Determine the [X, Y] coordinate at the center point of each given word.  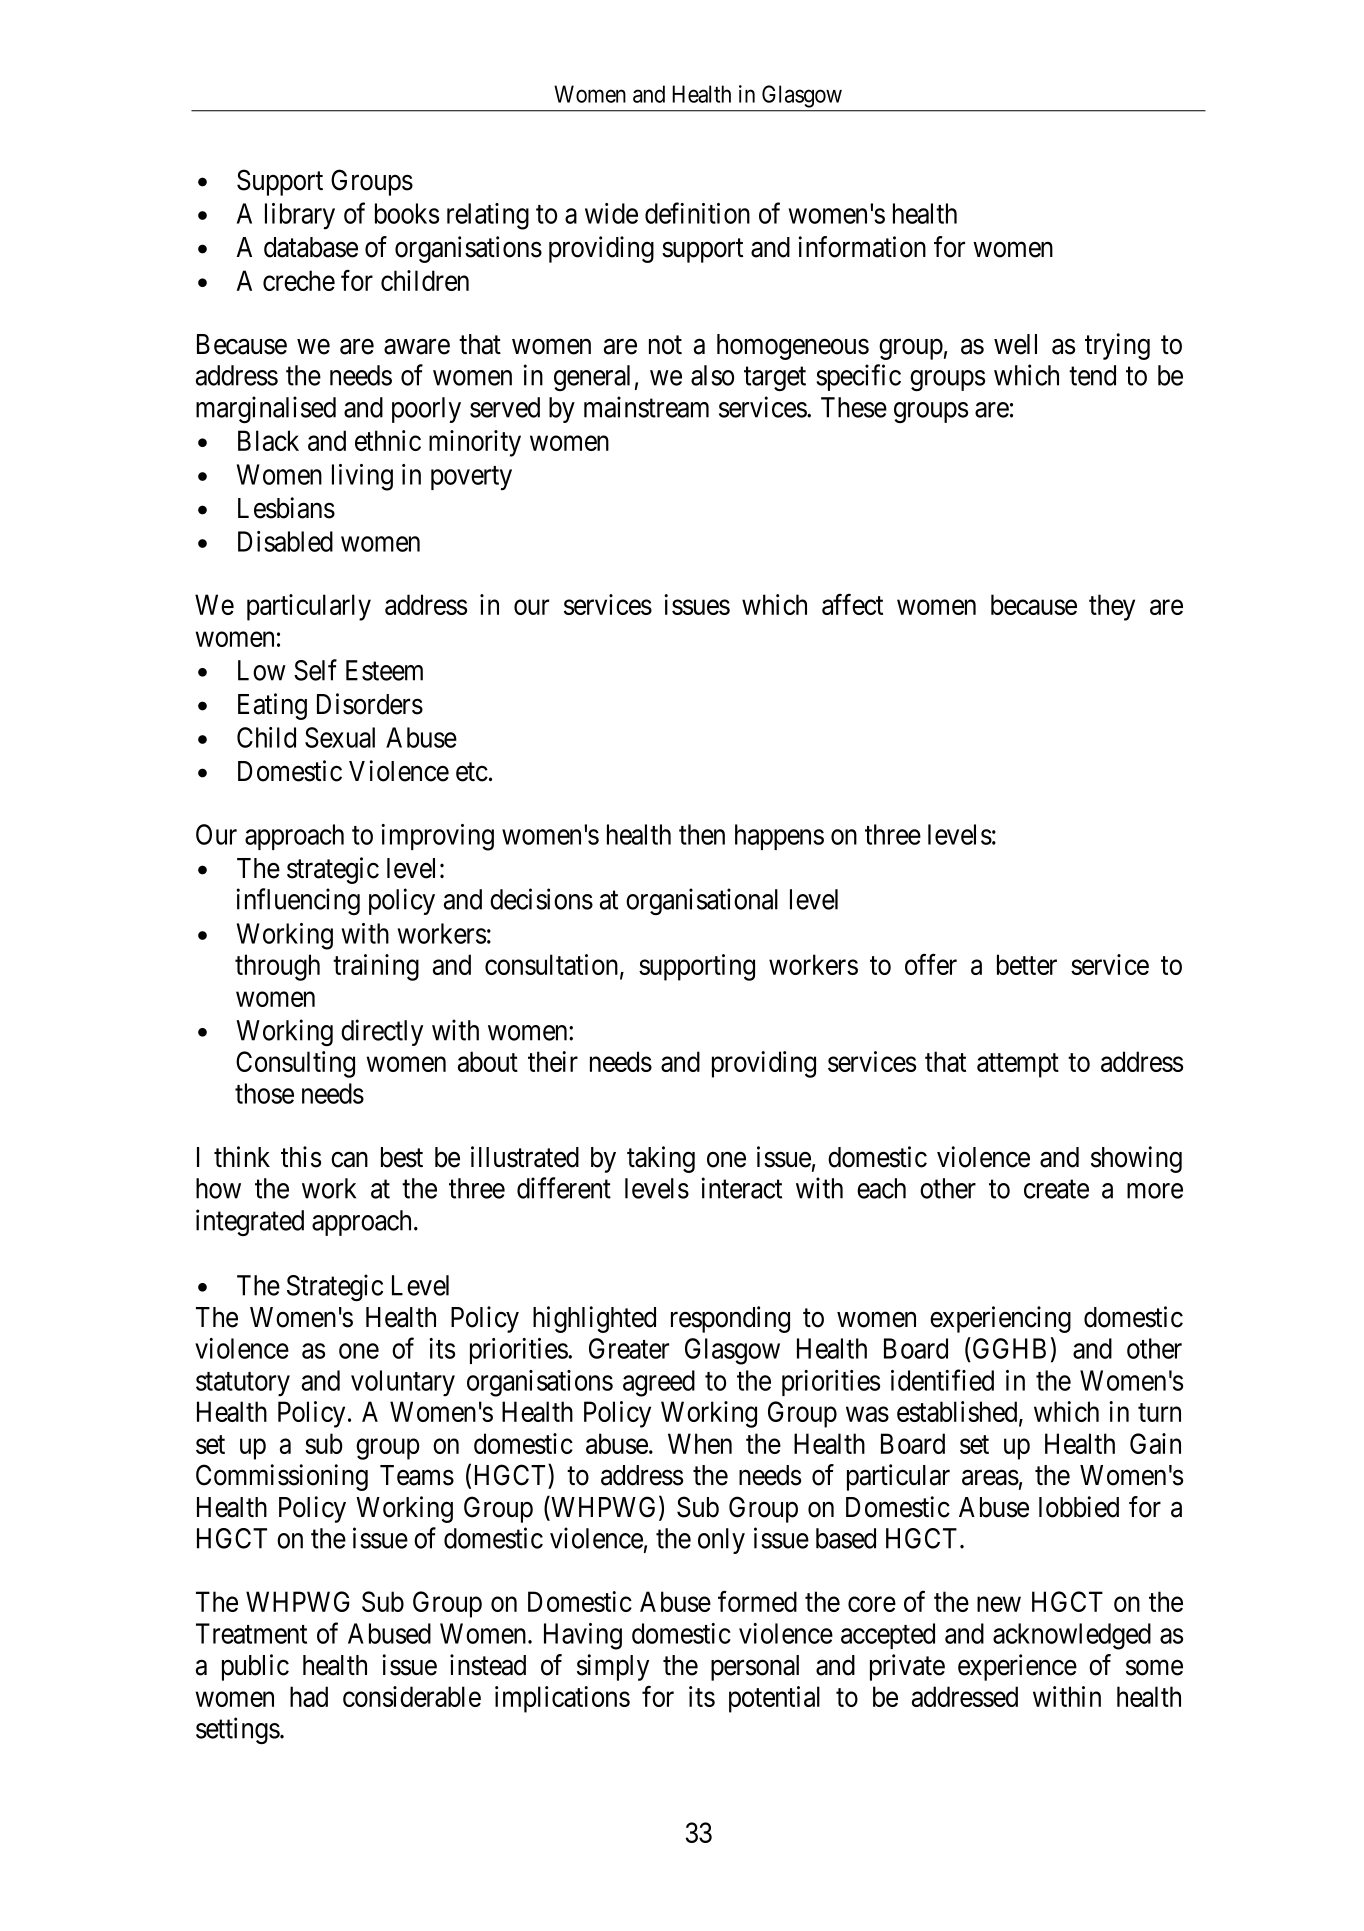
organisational [702, 901]
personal [755, 1668]
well [1015, 344]
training [376, 967]
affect [852, 604]
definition [697, 213]
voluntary [403, 1383]
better [1027, 964]
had [309, 1696]
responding [730, 1319]
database [311, 247]
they [1112, 607]
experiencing [1000, 1319]
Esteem [384, 670]
